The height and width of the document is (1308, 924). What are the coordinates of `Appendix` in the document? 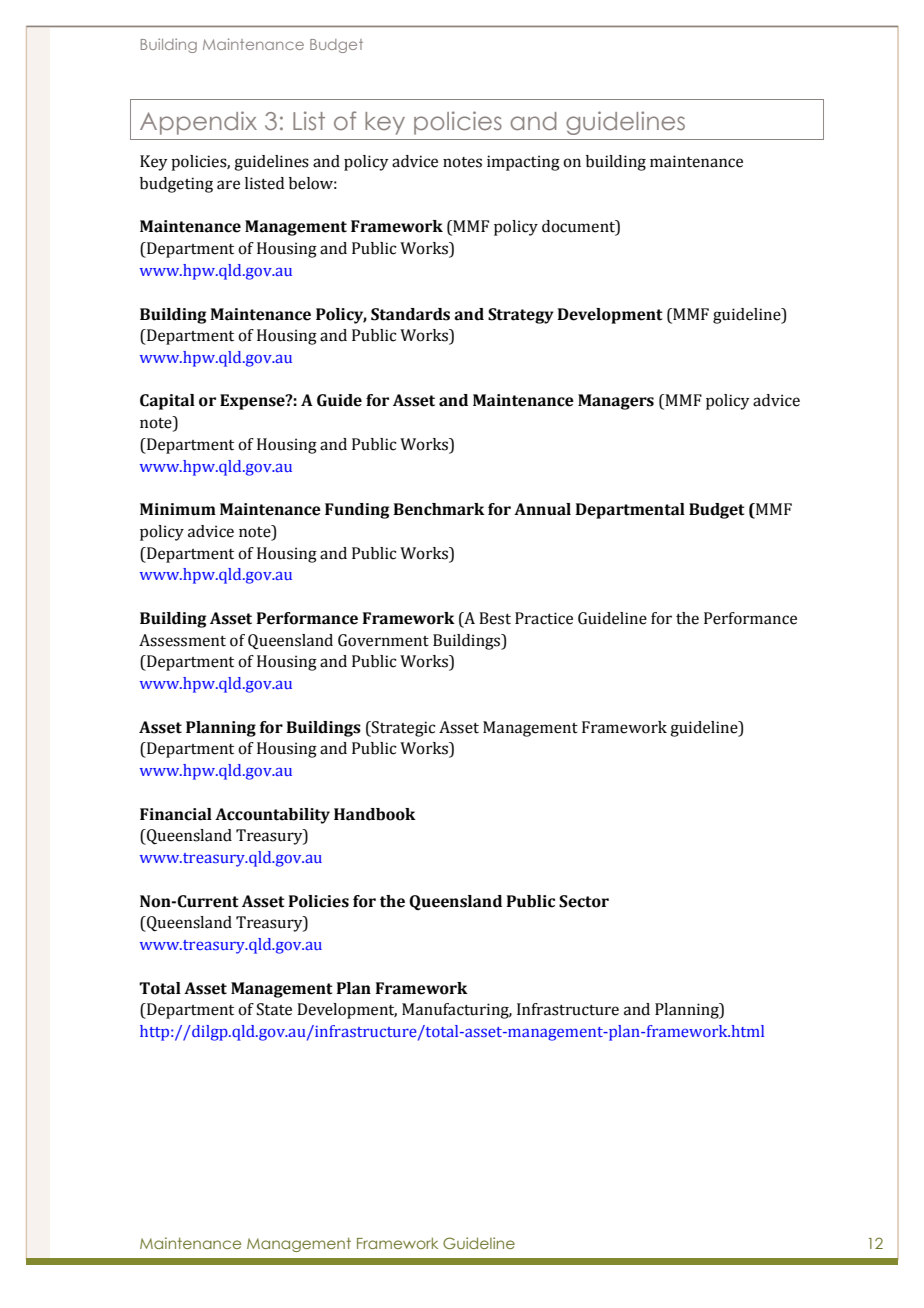 It's located at (198, 123).
